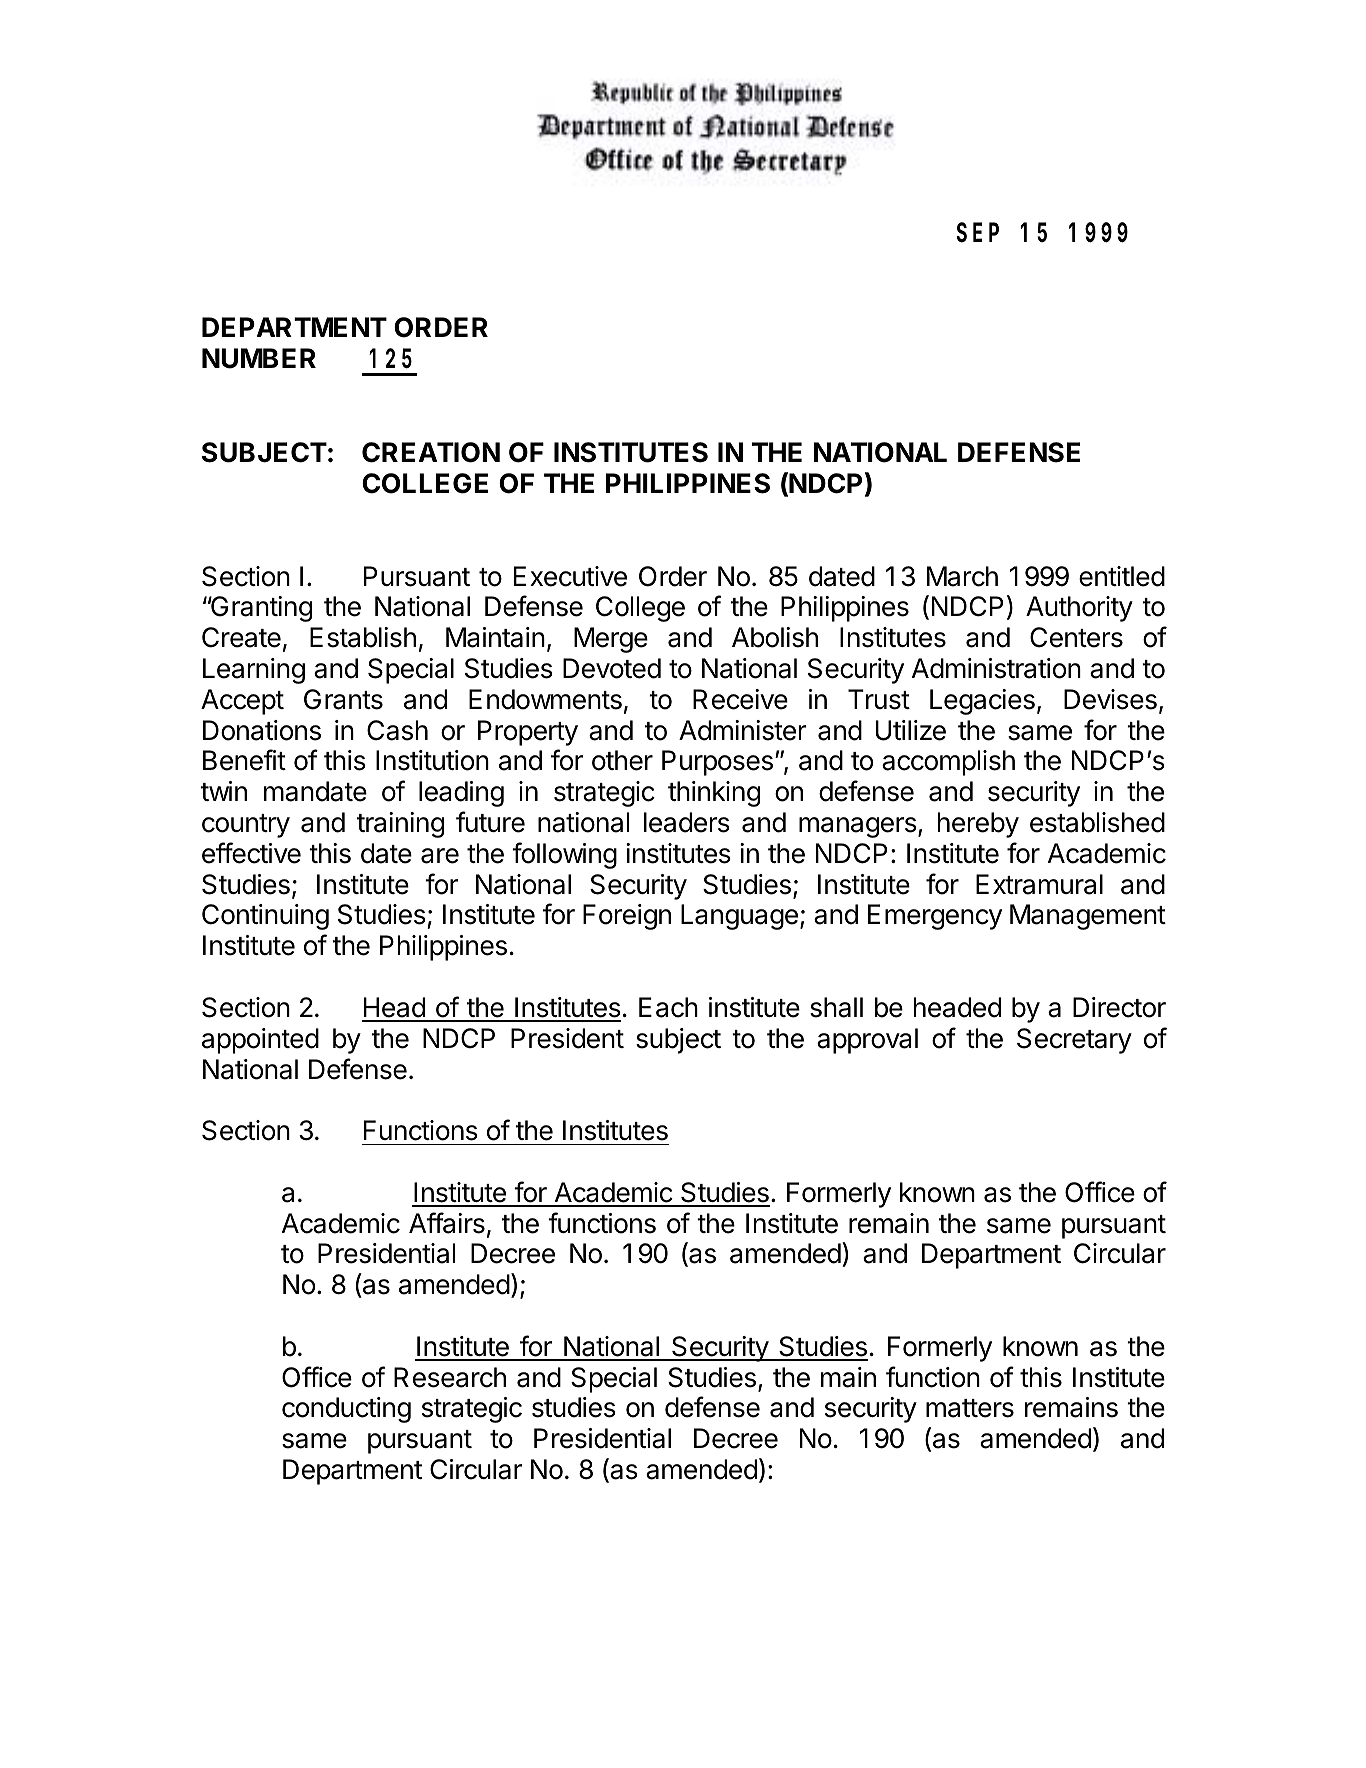  What do you see at coordinates (962, 576) in the screenshot?
I see `March` at bounding box center [962, 576].
